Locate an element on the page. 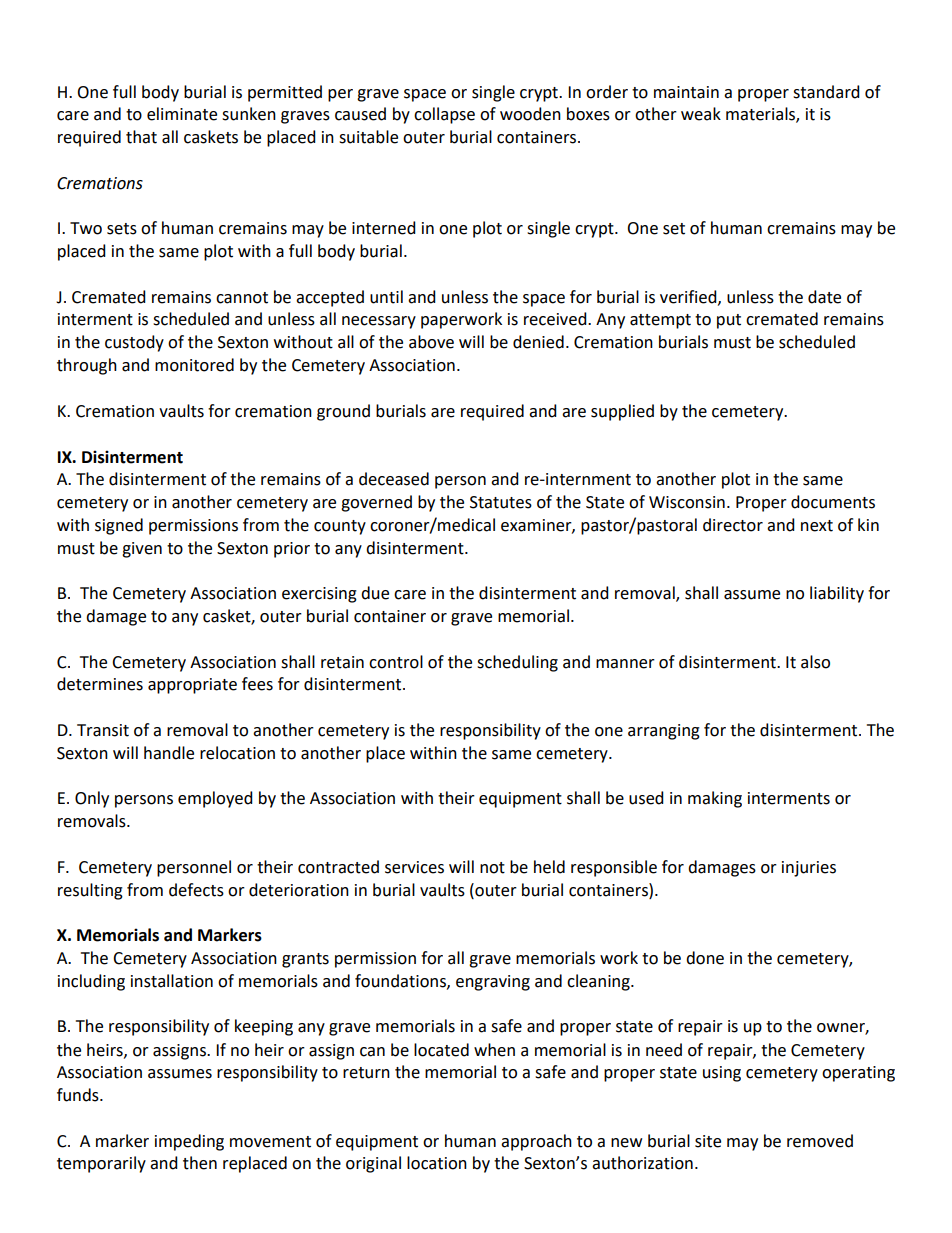 Image resolution: width=952 pixels, height=1233 pixels. scheduling is located at coordinates (517, 663).
